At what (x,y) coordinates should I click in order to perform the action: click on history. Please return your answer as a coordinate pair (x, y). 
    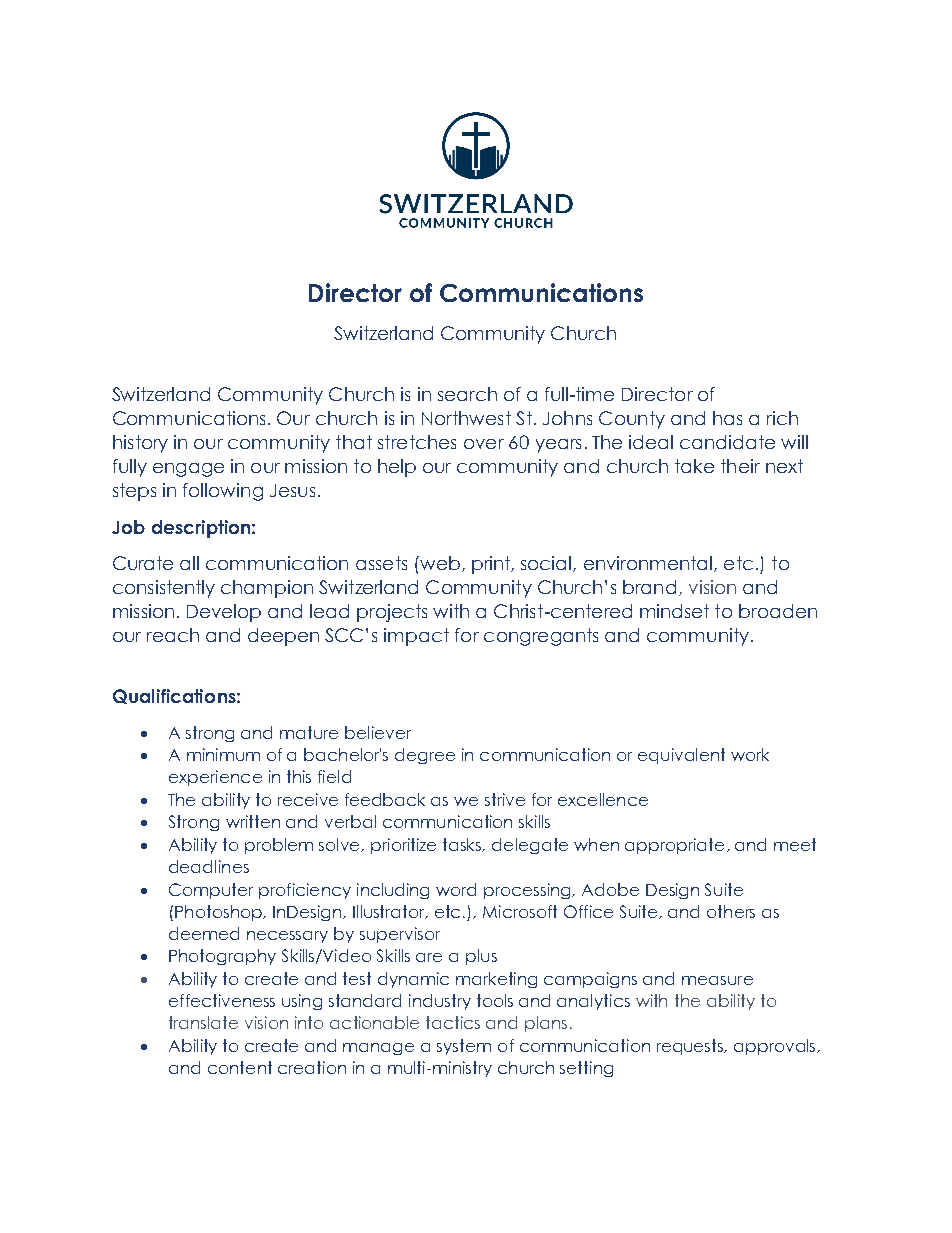
    Looking at the image, I should click on (140, 444).
